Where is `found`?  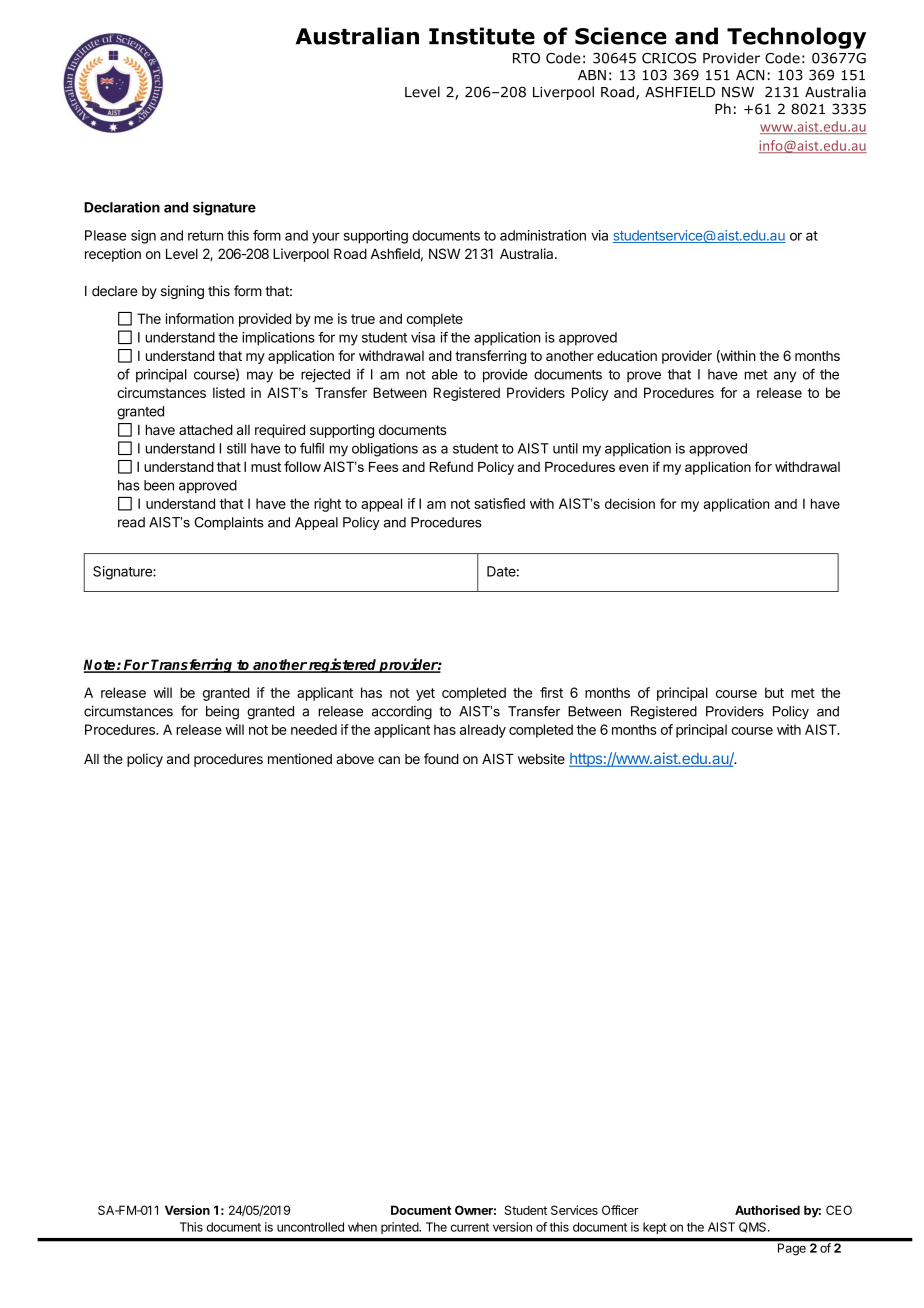
found is located at coordinates (441, 758).
